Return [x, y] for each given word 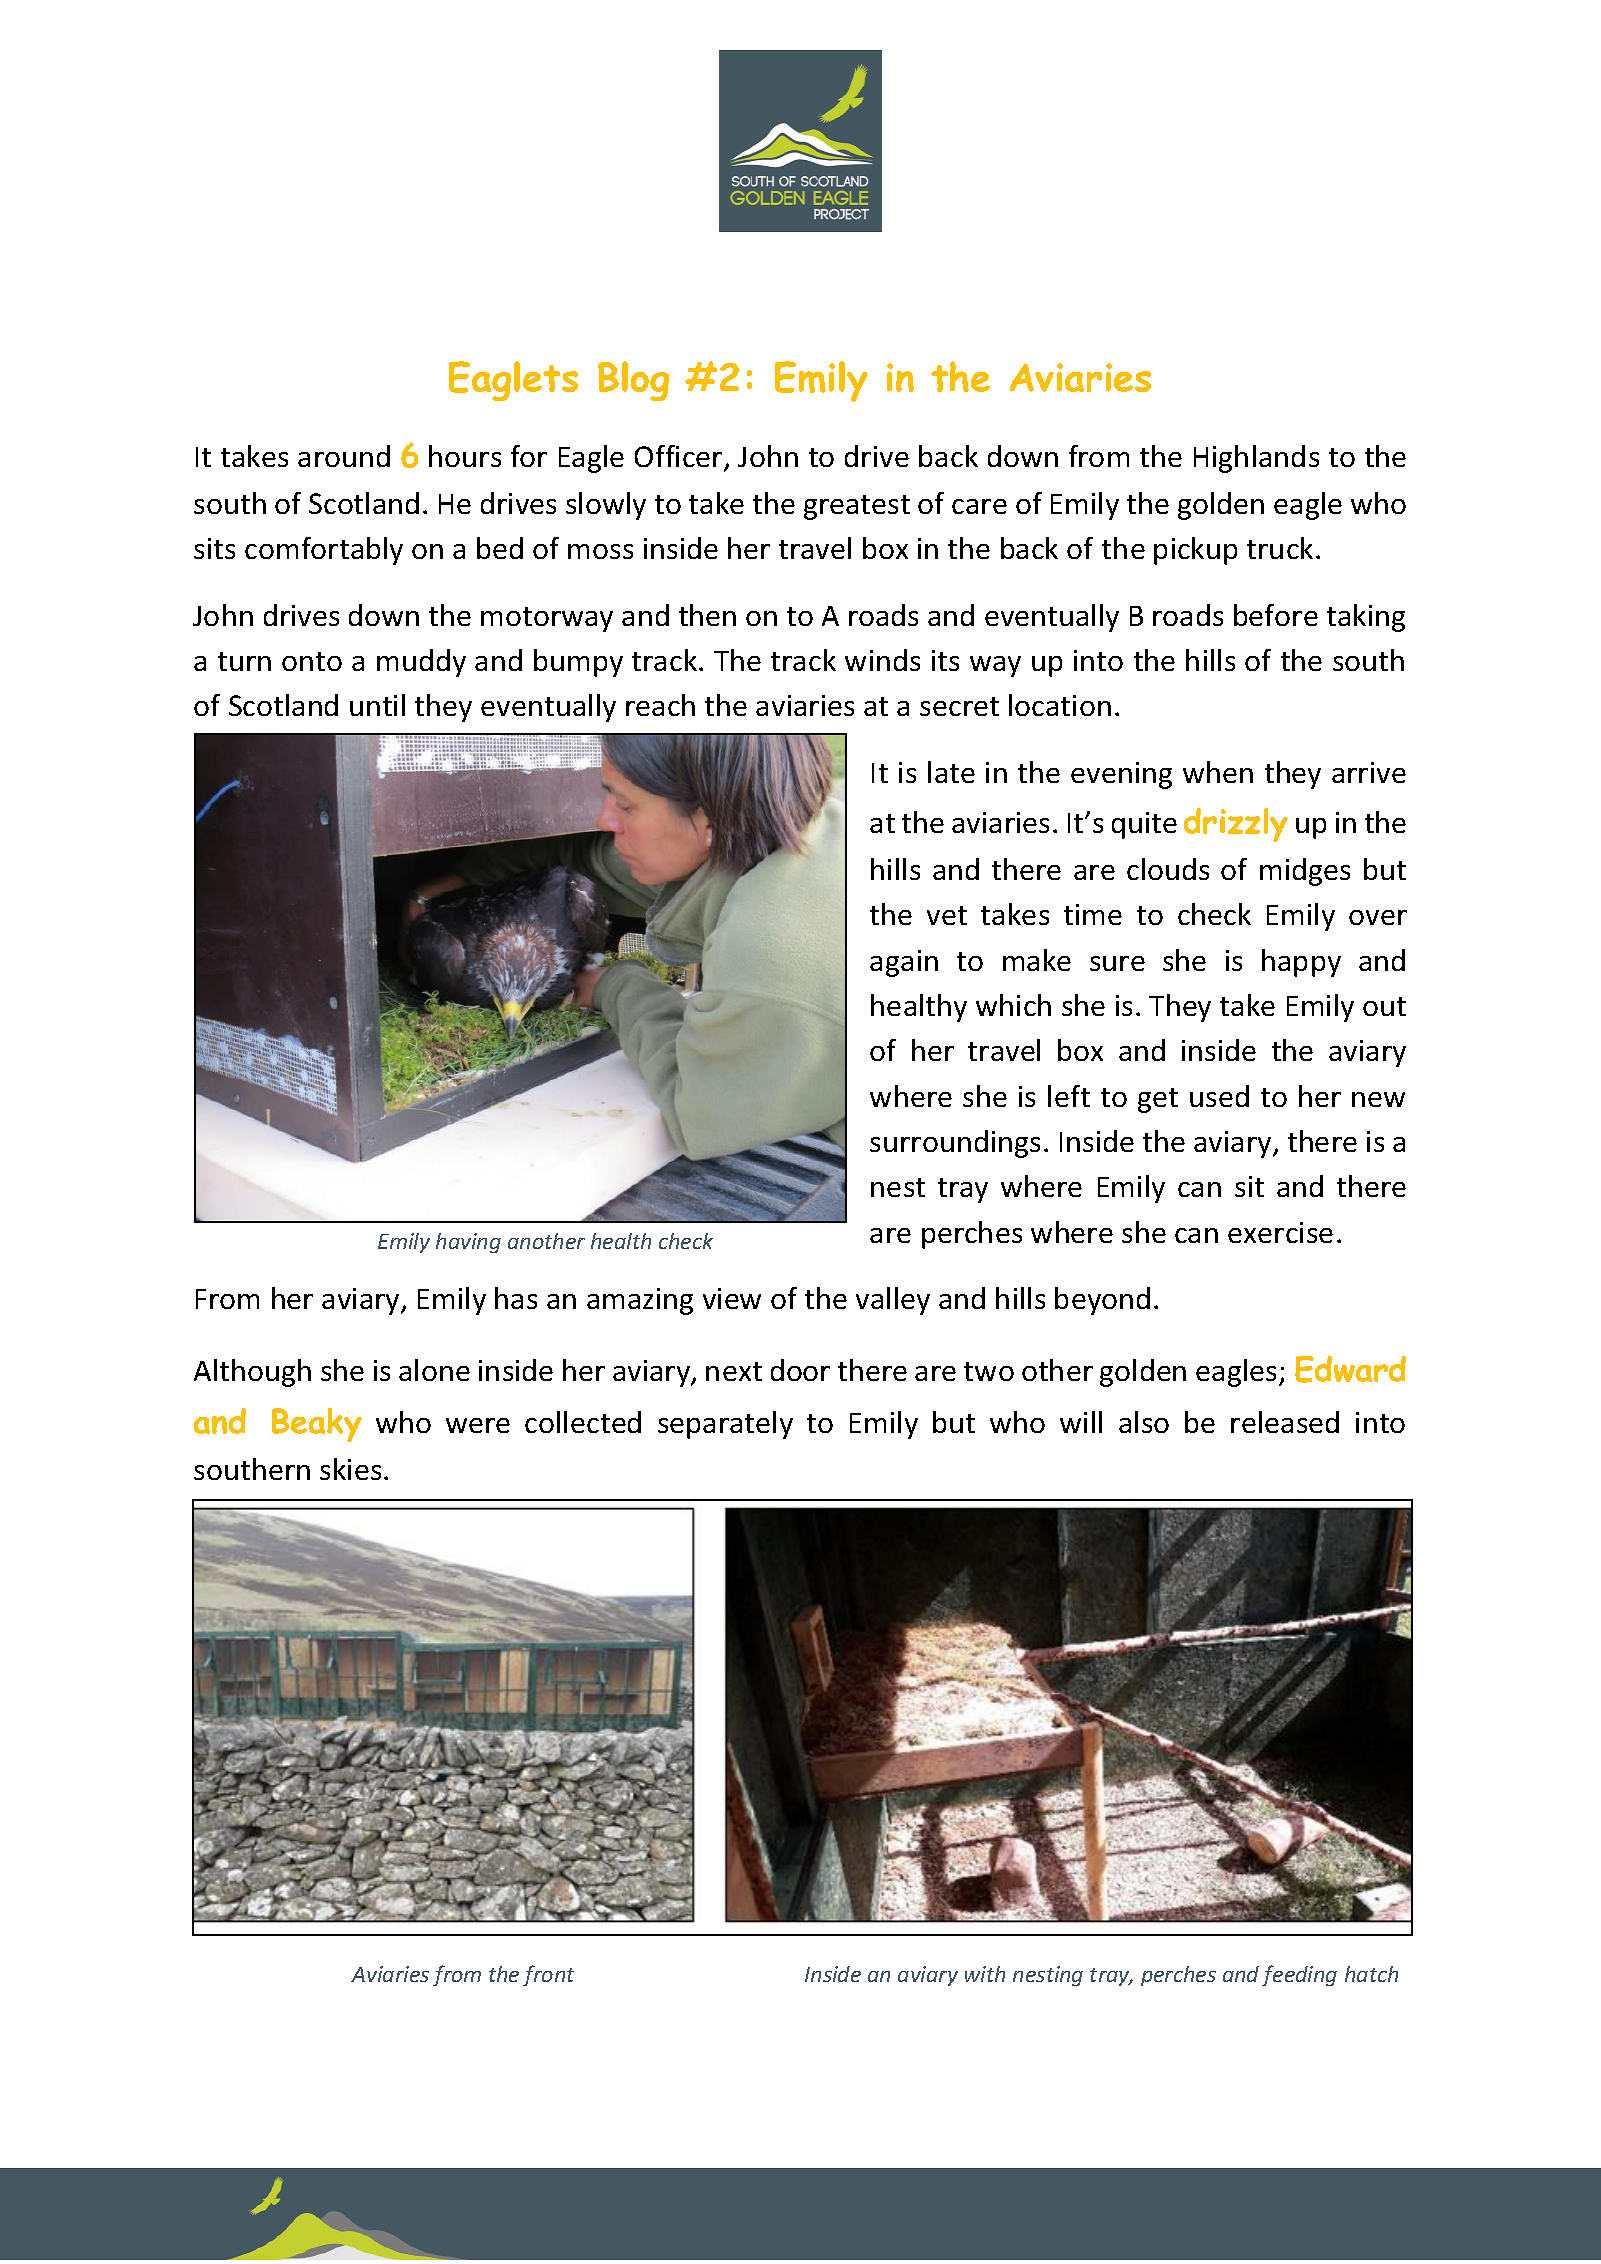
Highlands [1256, 459]
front [548, 1975]
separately [725, 1425]
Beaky [317, 1425]
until [377, 705]
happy [1301, 963]
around [344, 456]
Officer [680, 457]
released [1285, 1422]
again [904, 963]
